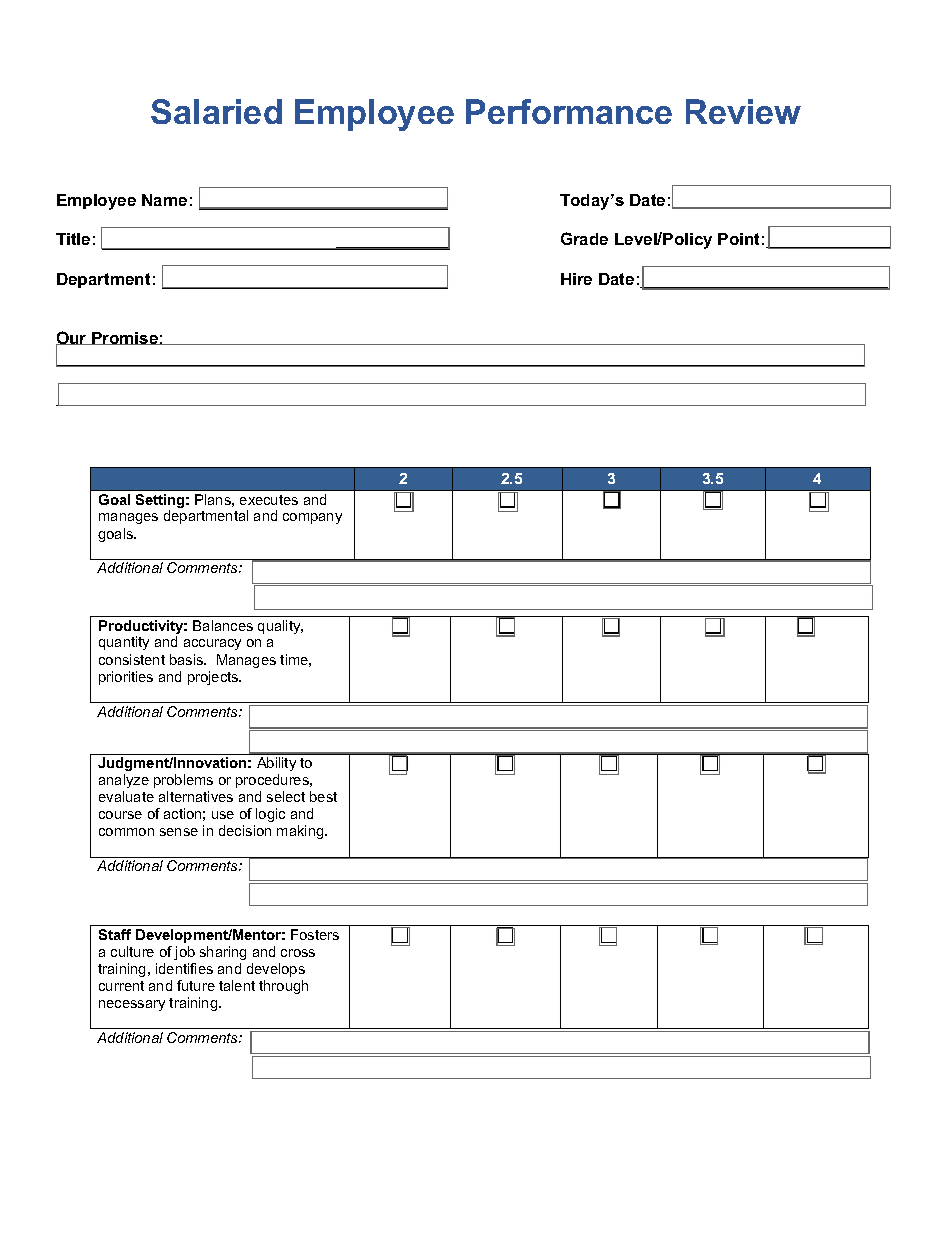 This screenshot has height=1233, width=952. What do you see at coordinates (216, 111) in the screenshot?
I see `Salaried` at bounding box center [216, 111].
